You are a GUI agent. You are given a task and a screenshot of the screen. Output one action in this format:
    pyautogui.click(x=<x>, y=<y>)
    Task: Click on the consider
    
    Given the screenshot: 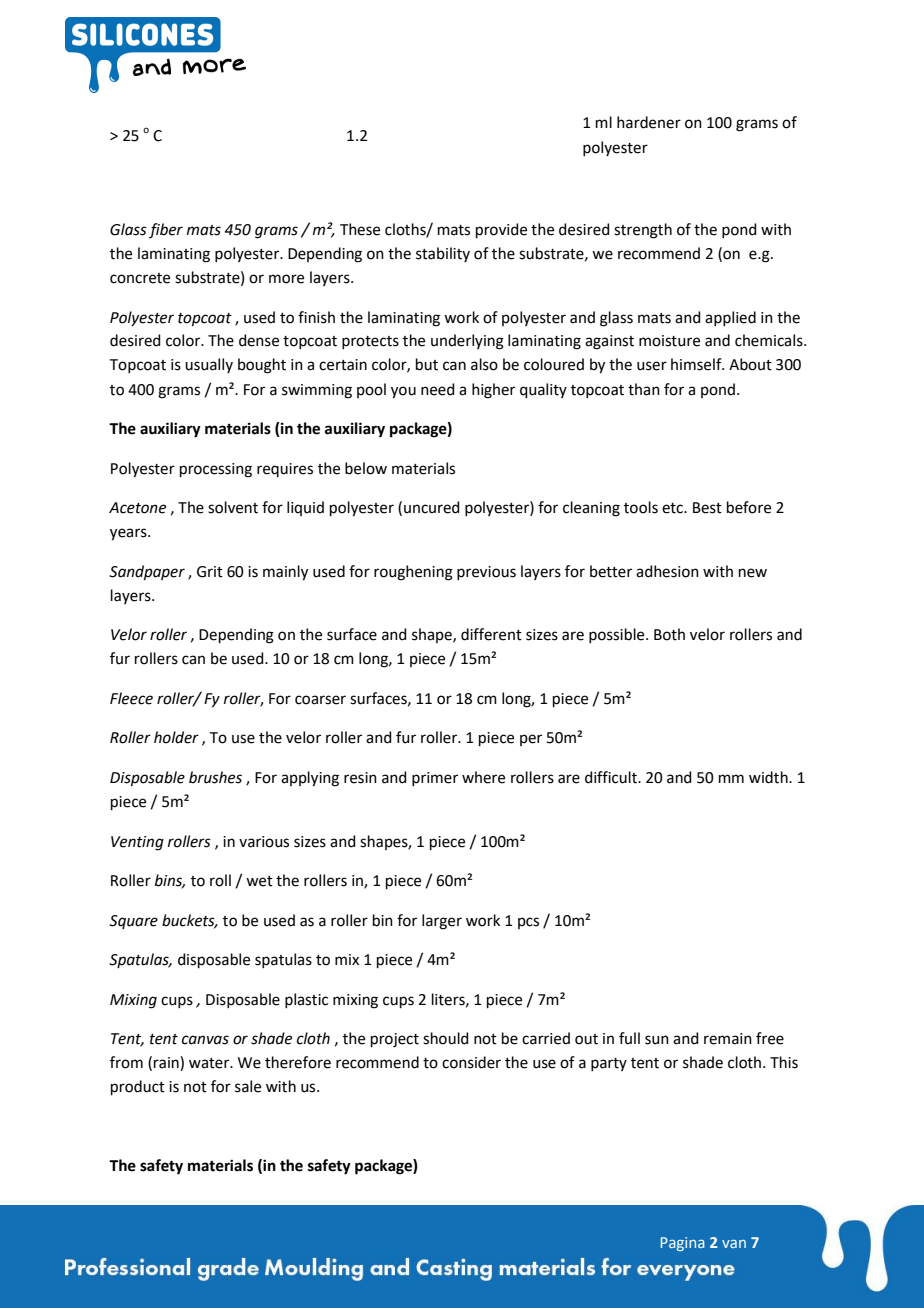 What is the action you would take?
    pyautogui.click(x=471, y=1062)
